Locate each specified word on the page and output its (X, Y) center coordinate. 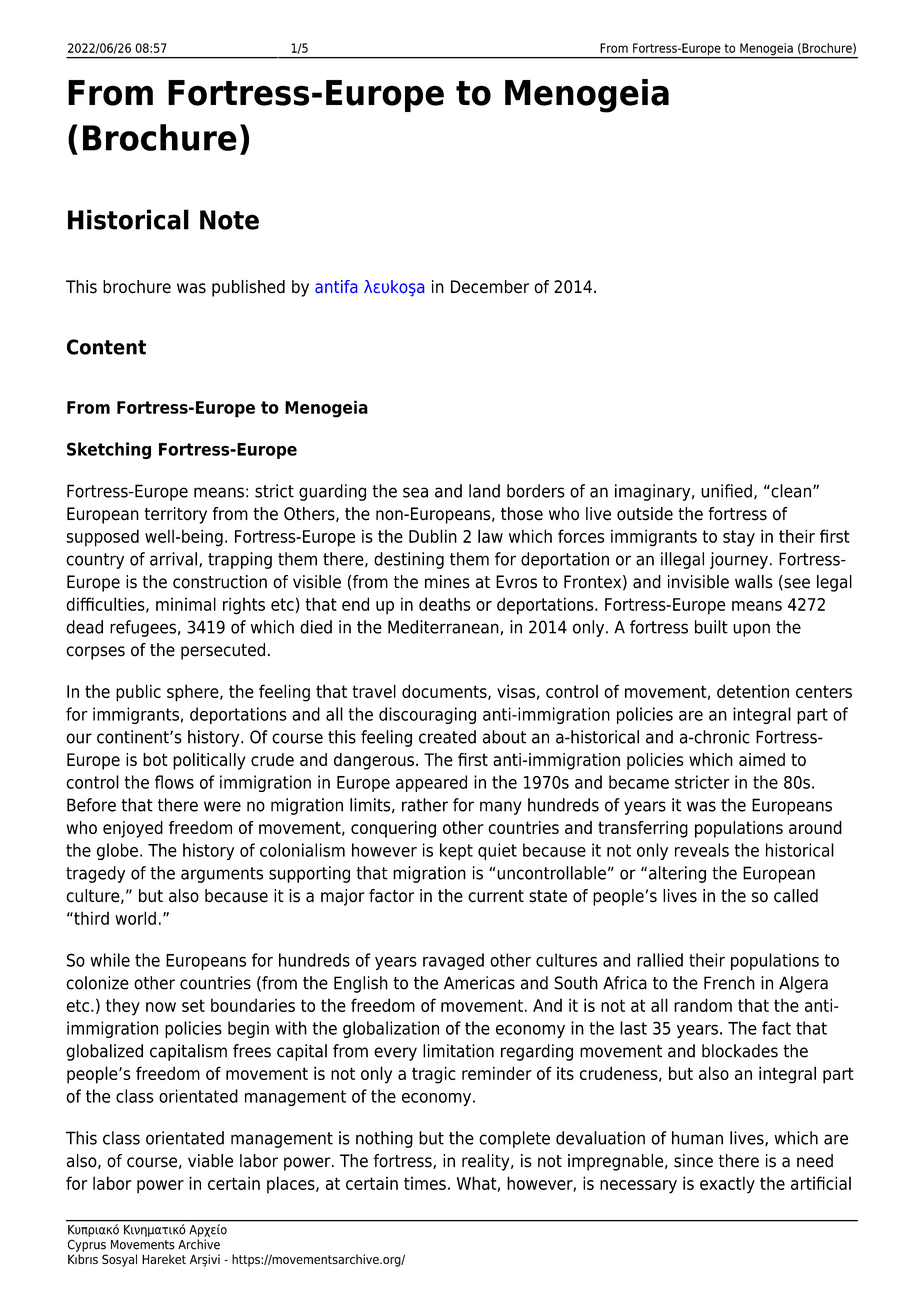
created (447, 737)
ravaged (453, 961)
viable (210, 1161)
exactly (727, 1185)
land (484, 491)
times (425, 1183)
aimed (762, 759)
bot (155, 759)
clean (790, 491)
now (161, 1007)
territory (175, 515)
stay (739, 538)
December (490, 287)
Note (229, 220)
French (729, 983)
